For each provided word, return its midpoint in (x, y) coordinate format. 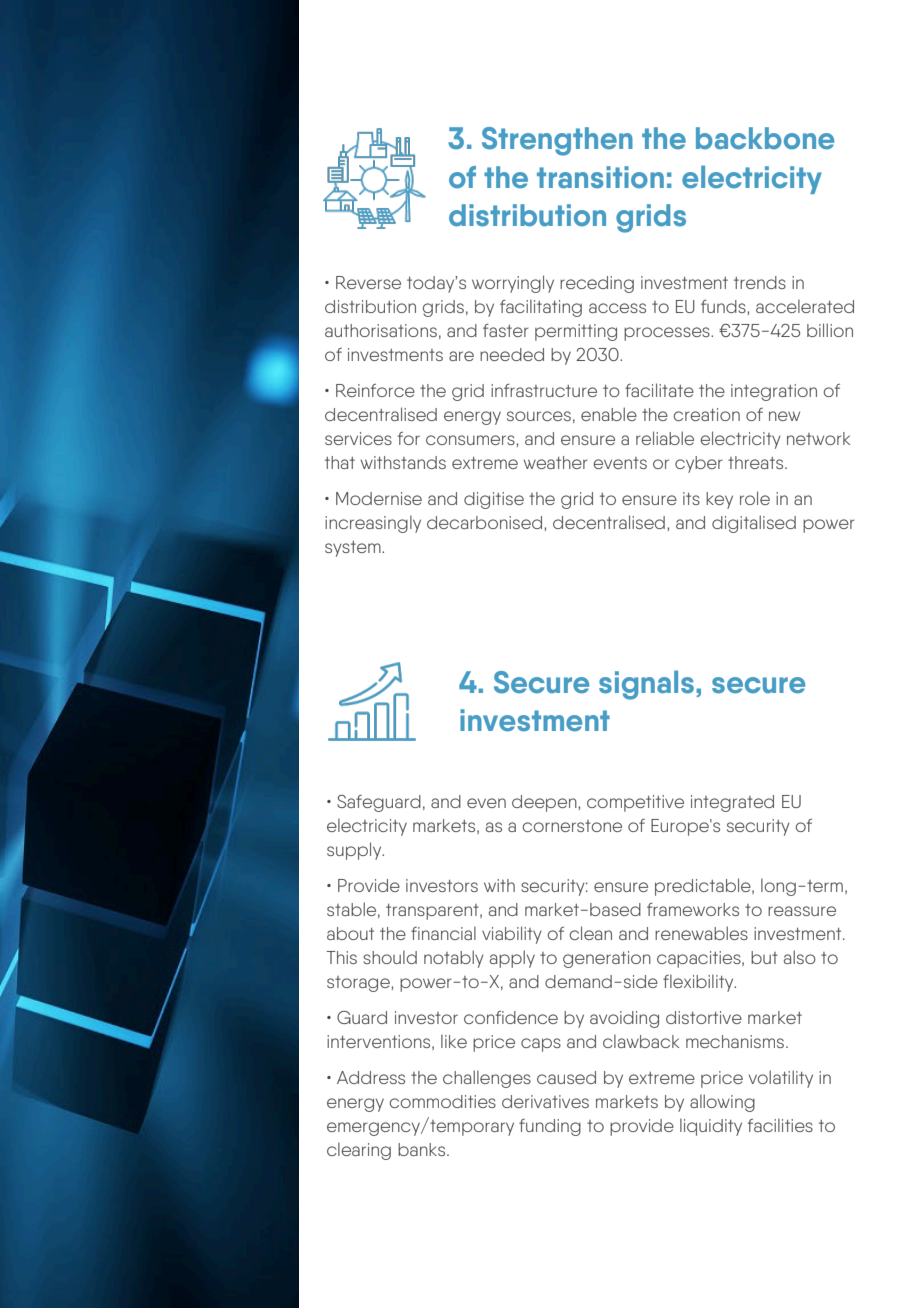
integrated (732, 803)
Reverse (368, 282)
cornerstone (572, 826)
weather (556, 462)
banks (423, 1149)
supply (355, 851)
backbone (765, 138)
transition (600, 177)
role (755, 498)
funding (550, 1127)
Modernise (379, 498)
